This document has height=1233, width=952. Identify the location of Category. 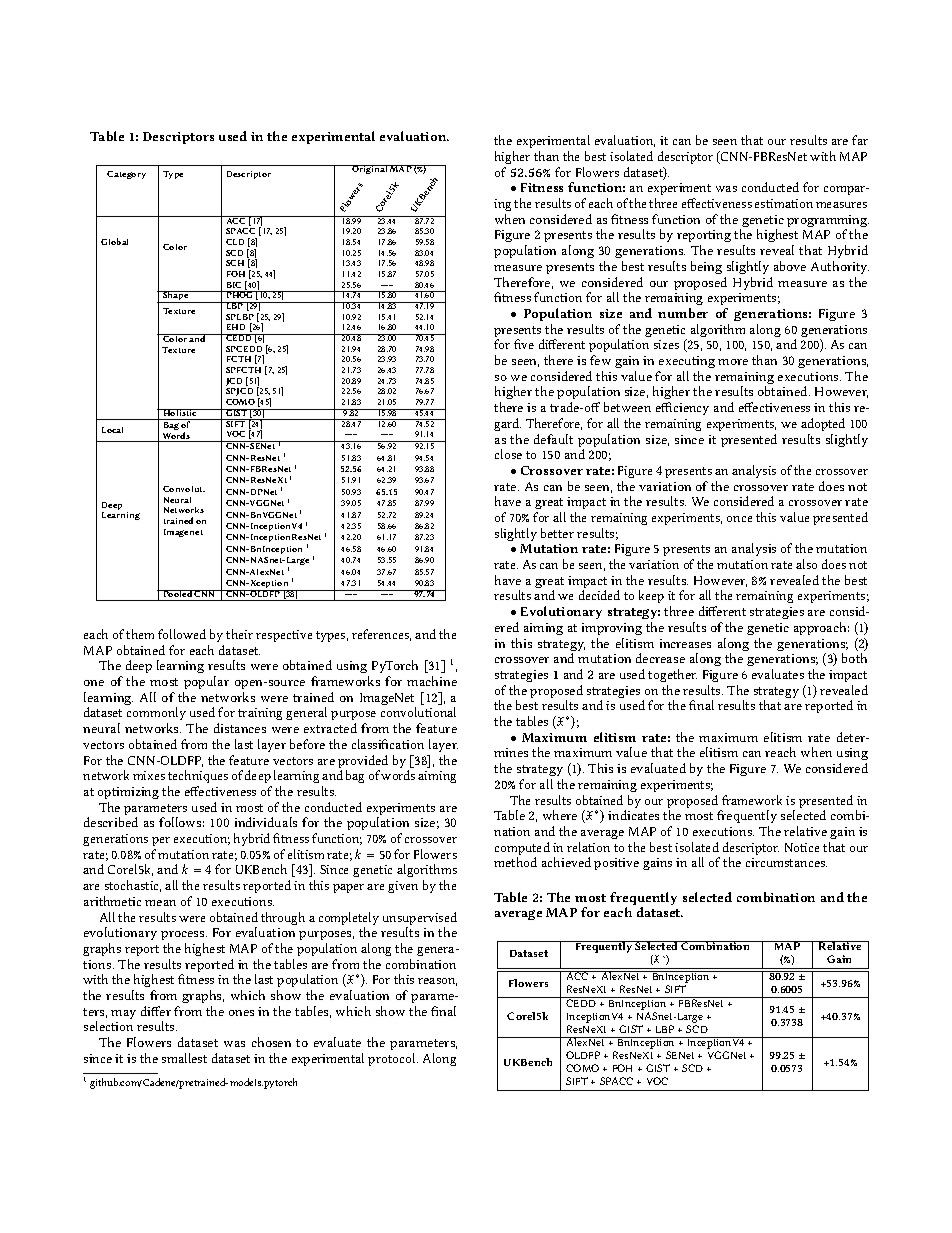
(126, 175).
